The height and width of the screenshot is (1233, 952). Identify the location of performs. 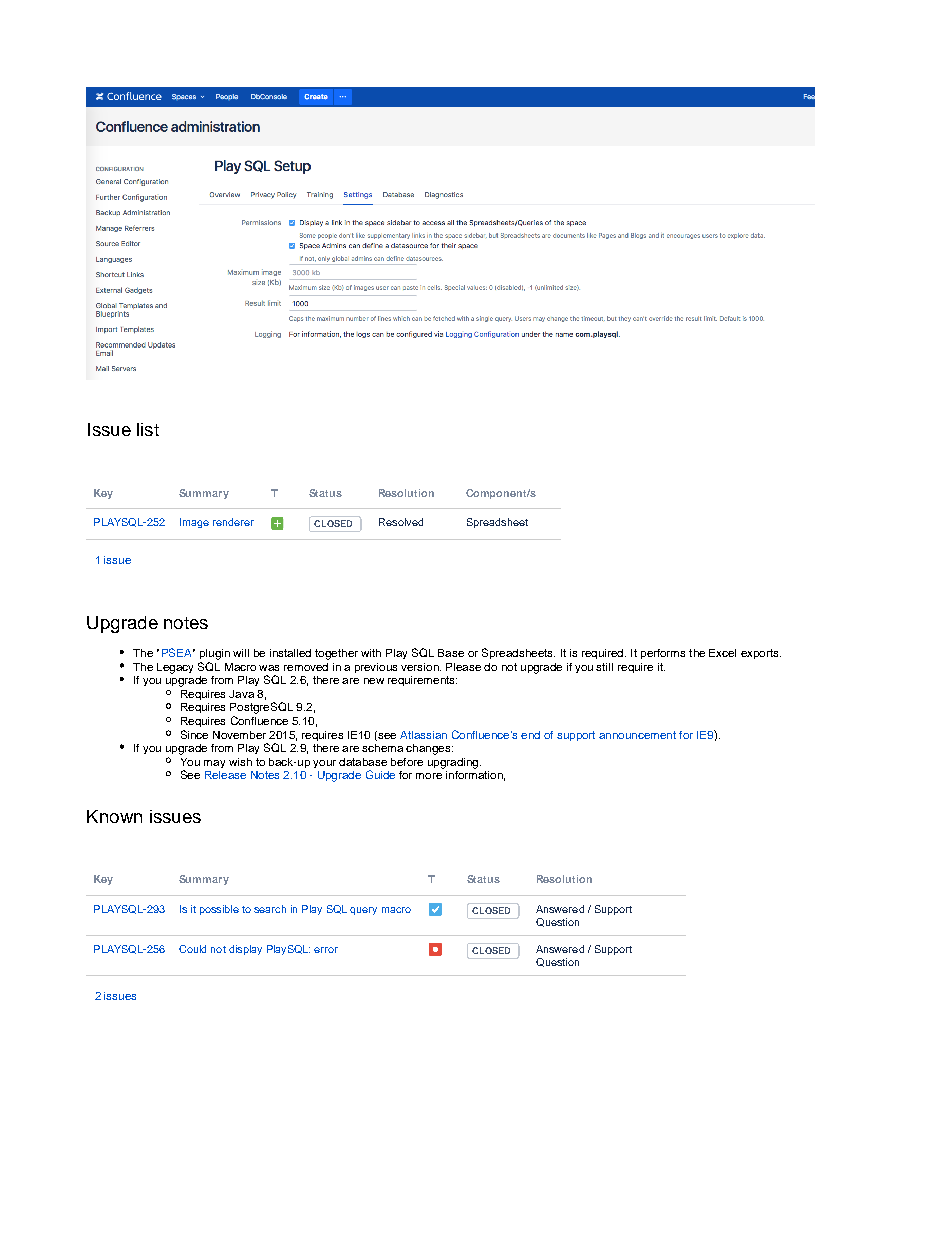
(663, 654).
